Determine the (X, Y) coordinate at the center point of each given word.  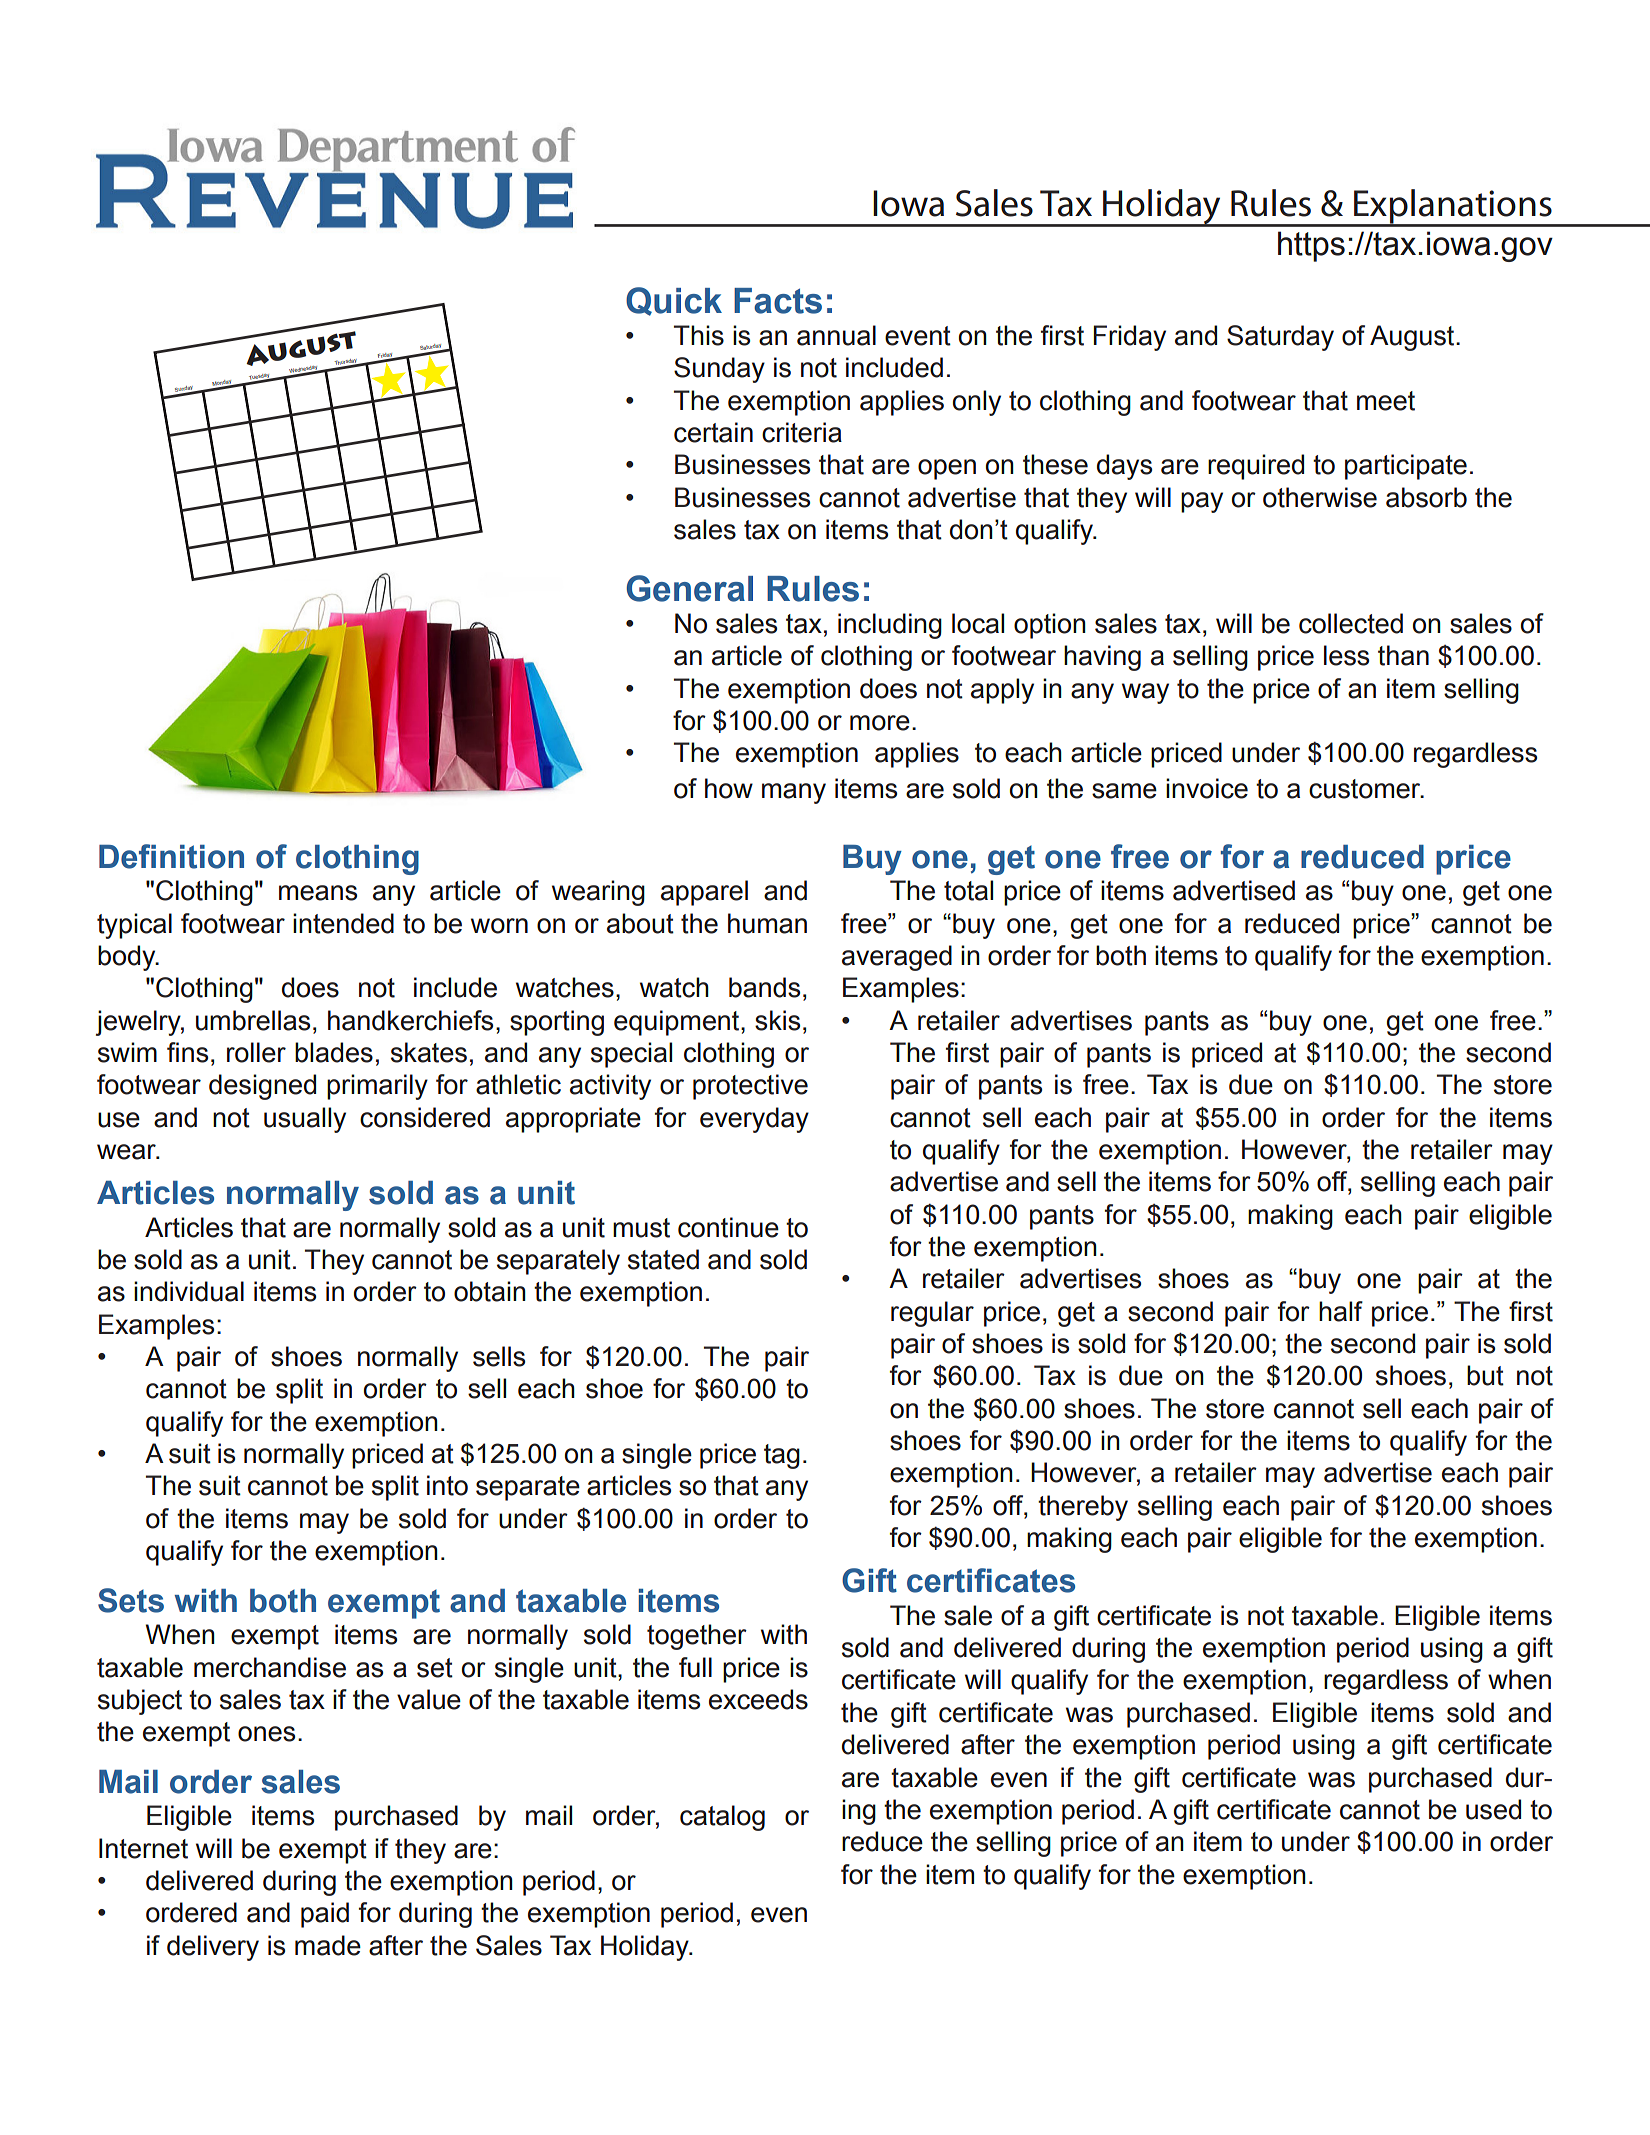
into (447, 1485)
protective (750, 1087)
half (1341, 1311)
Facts (778, 301)
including (890, 626)
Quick (674, 301)
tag (782, 1456)
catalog (722, 1818)
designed (262, 1087)
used (1493, 1809)
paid (325, 1915)
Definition (171, 856)
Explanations (1453, 207)
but (1485, 1375)
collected (1351, 623)
